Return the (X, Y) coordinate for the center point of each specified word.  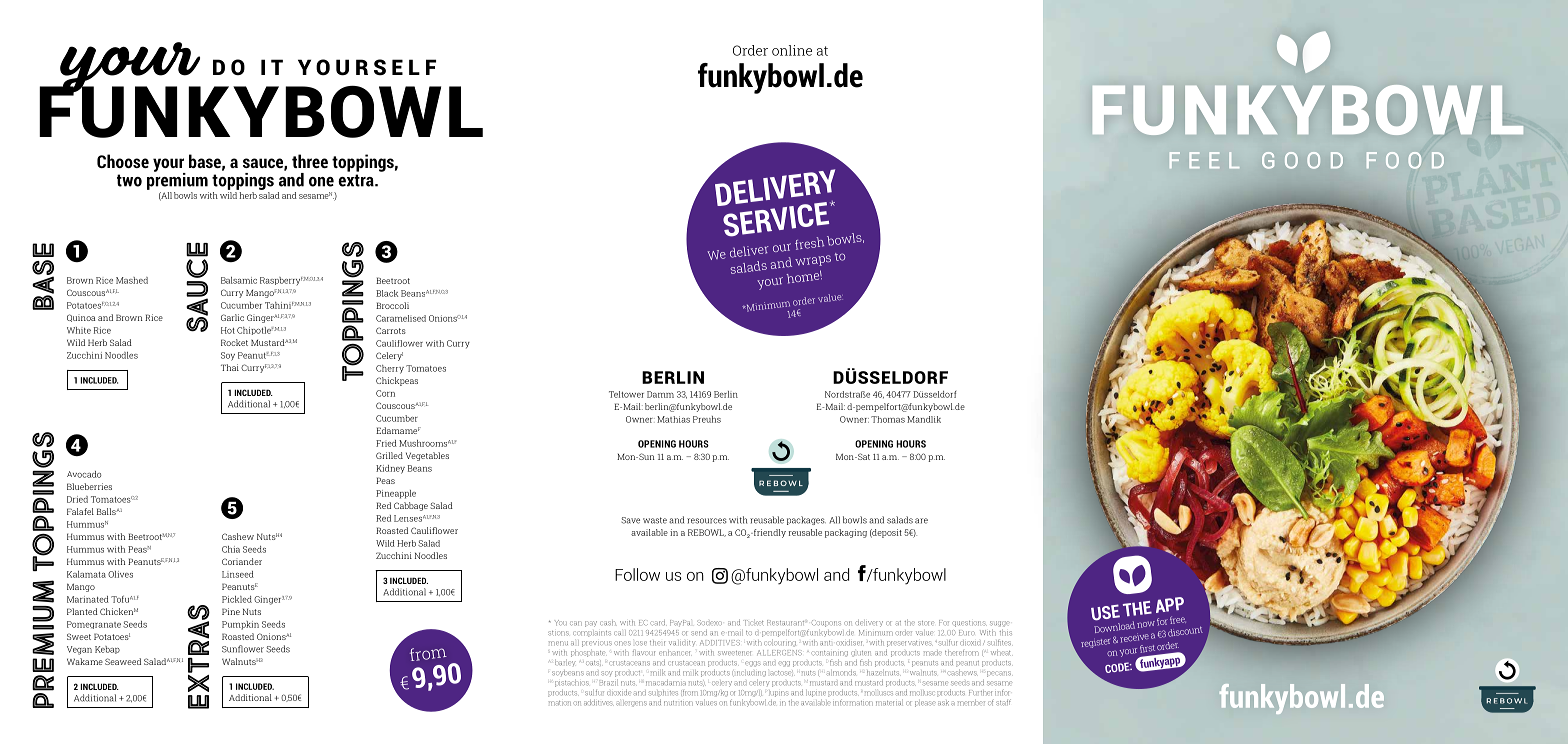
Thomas (888, 419)
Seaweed (123, 661)
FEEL (1204, 160)
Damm (660, 394)
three (310, 161)
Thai (230, 367)
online (792, 50)
